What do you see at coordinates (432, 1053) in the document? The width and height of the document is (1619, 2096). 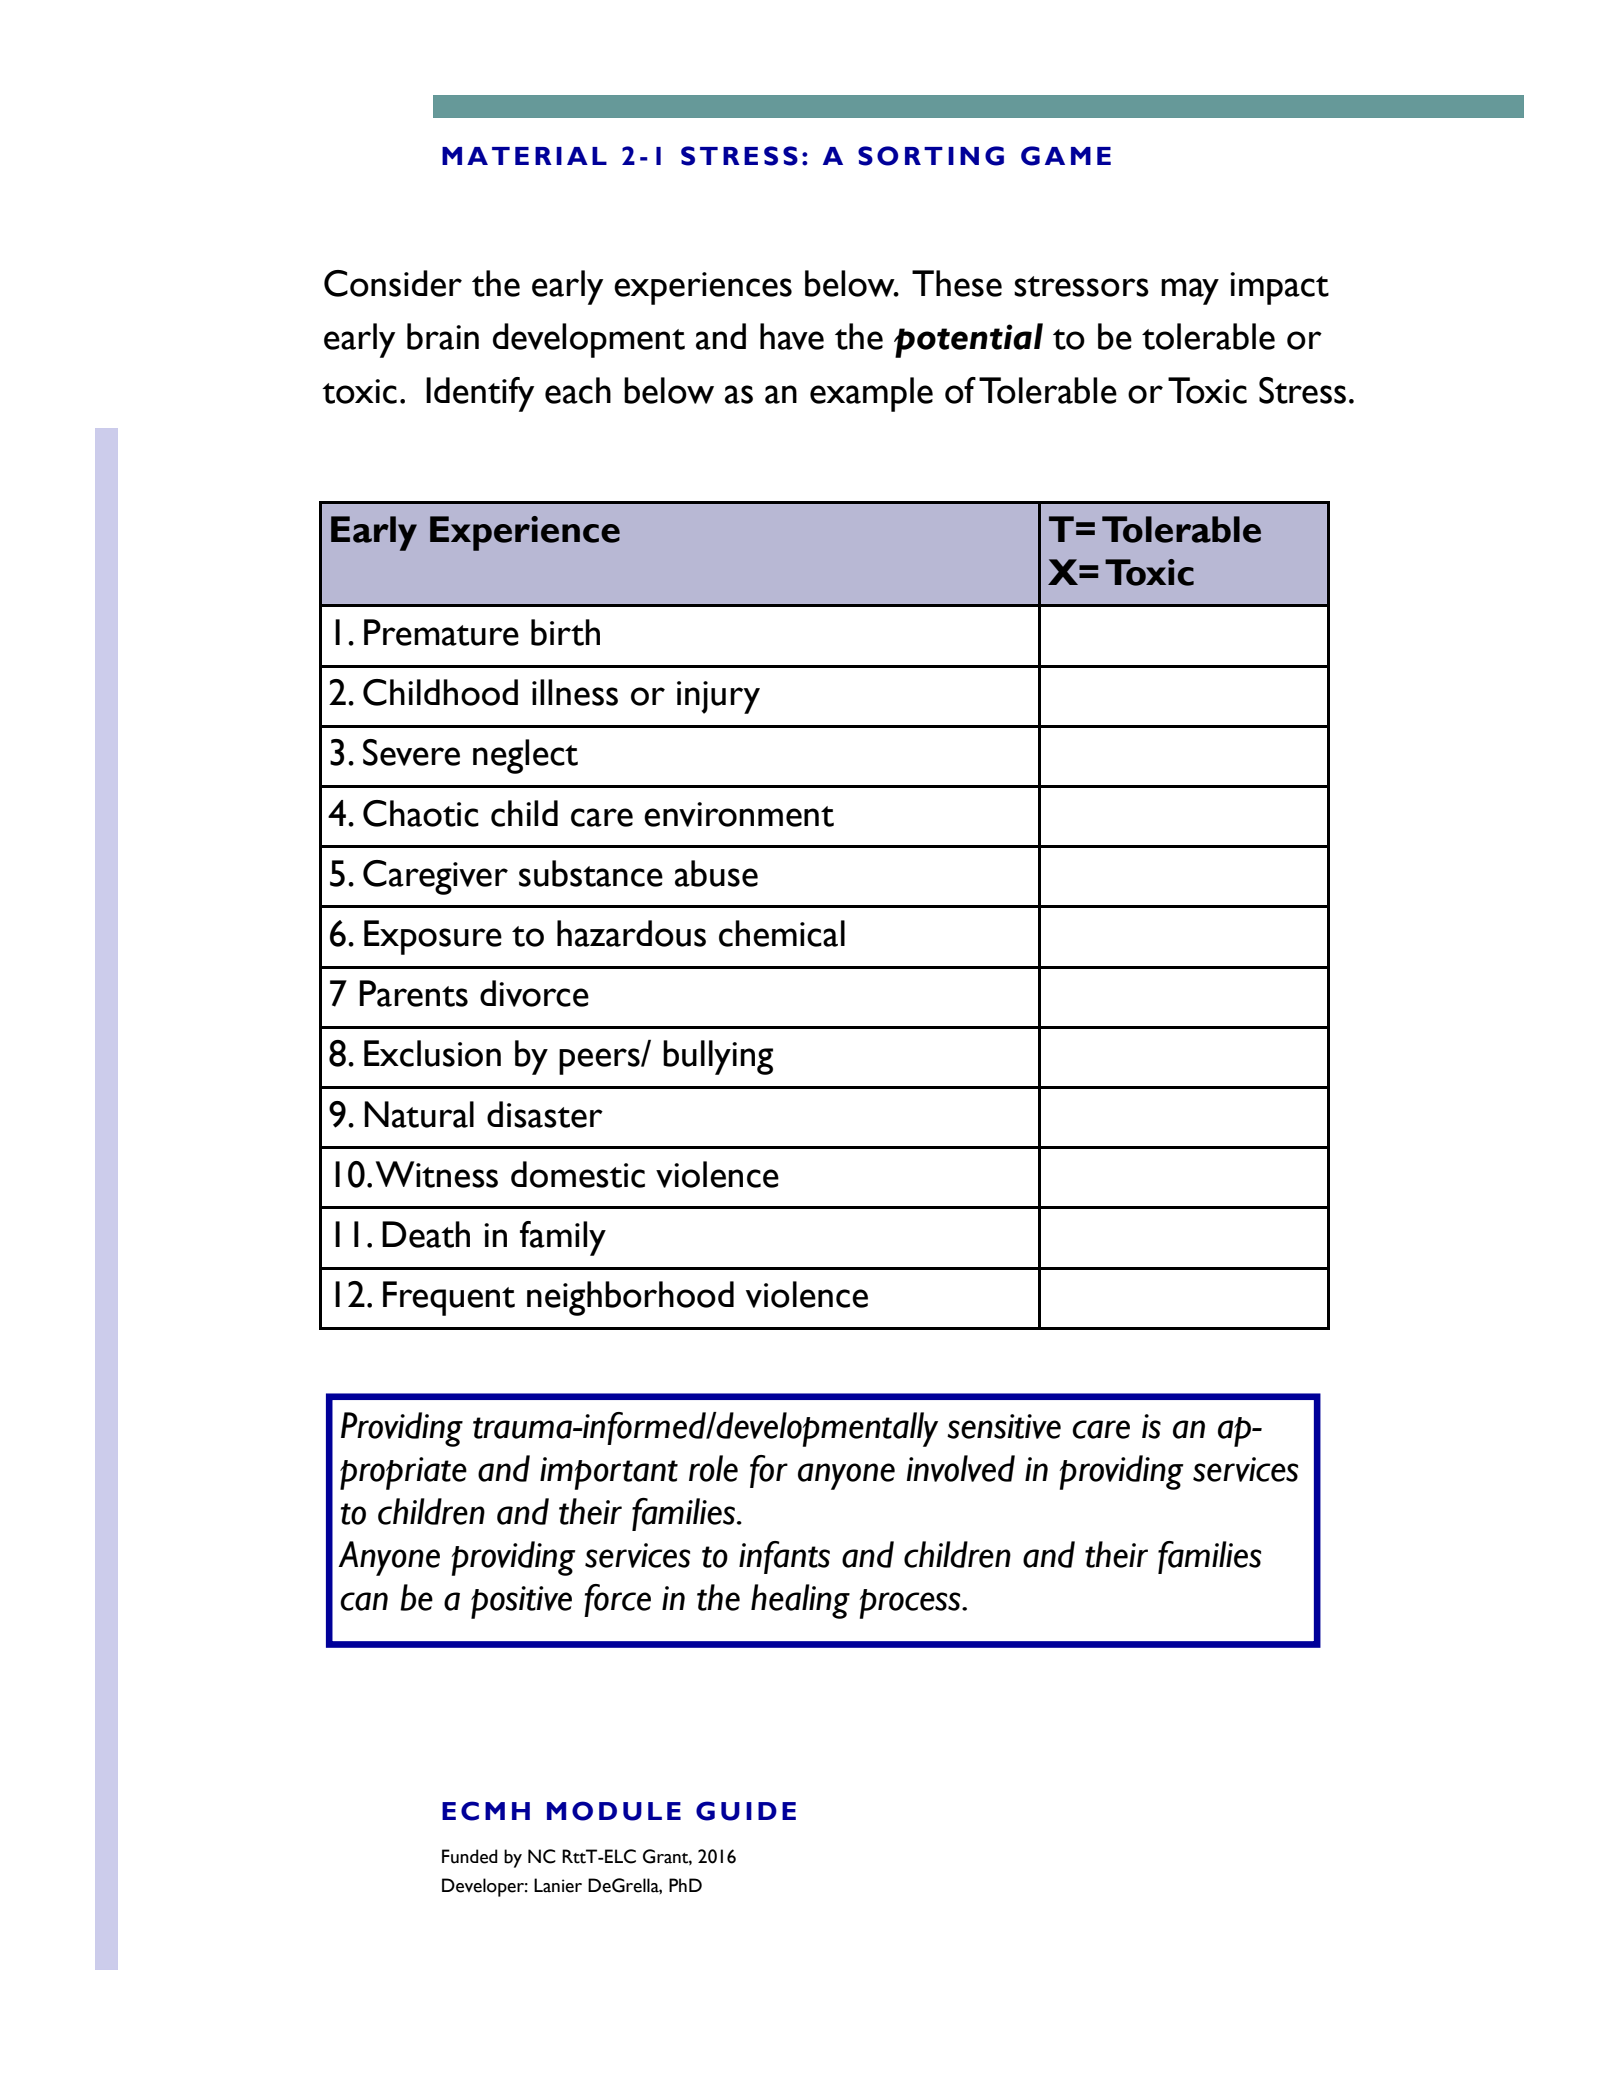 I see `Exclusion` at bounding box center [432, 1053].
